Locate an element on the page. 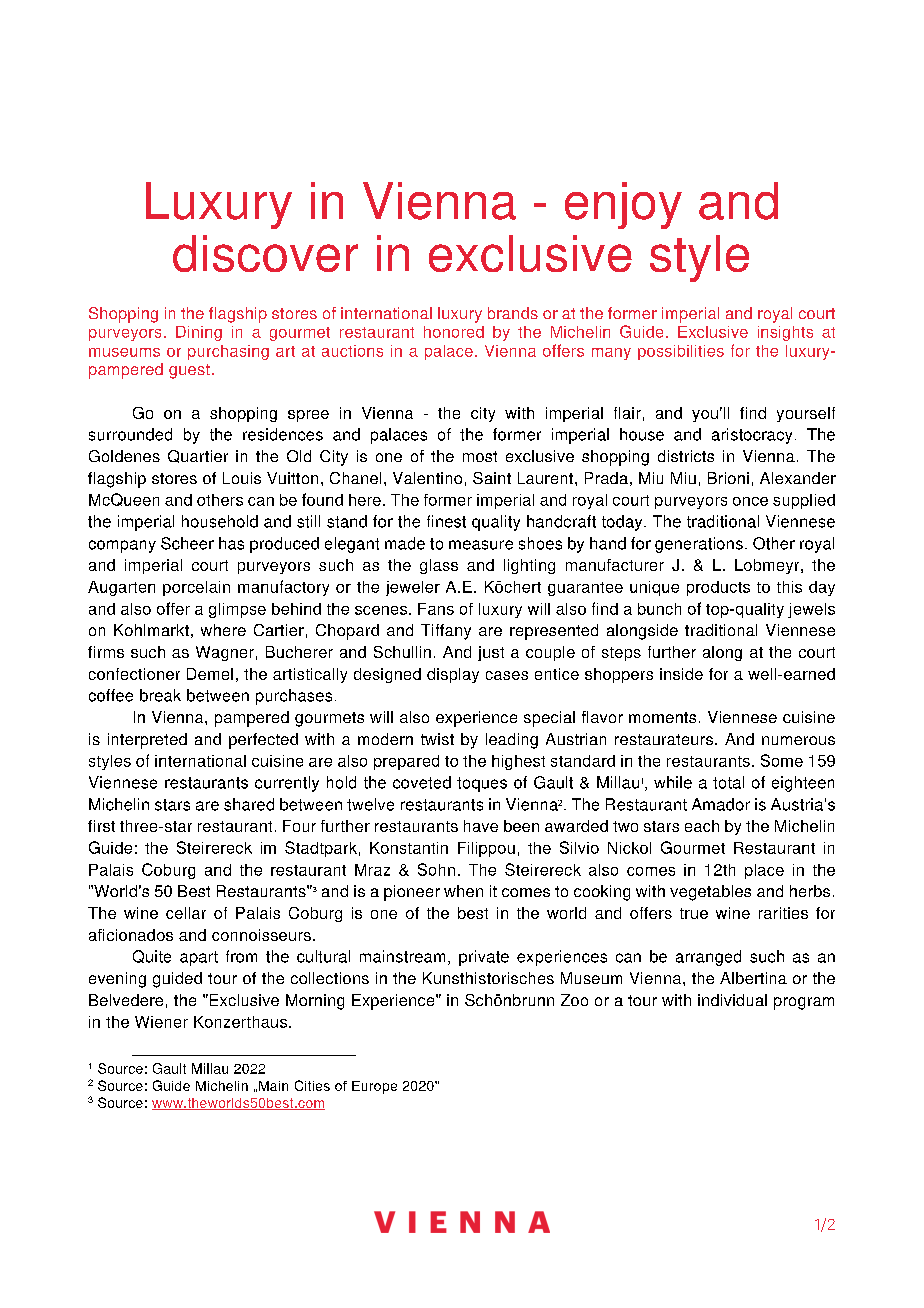 This page has height=1308, width=924. most is located at coordinates (480, 456).
